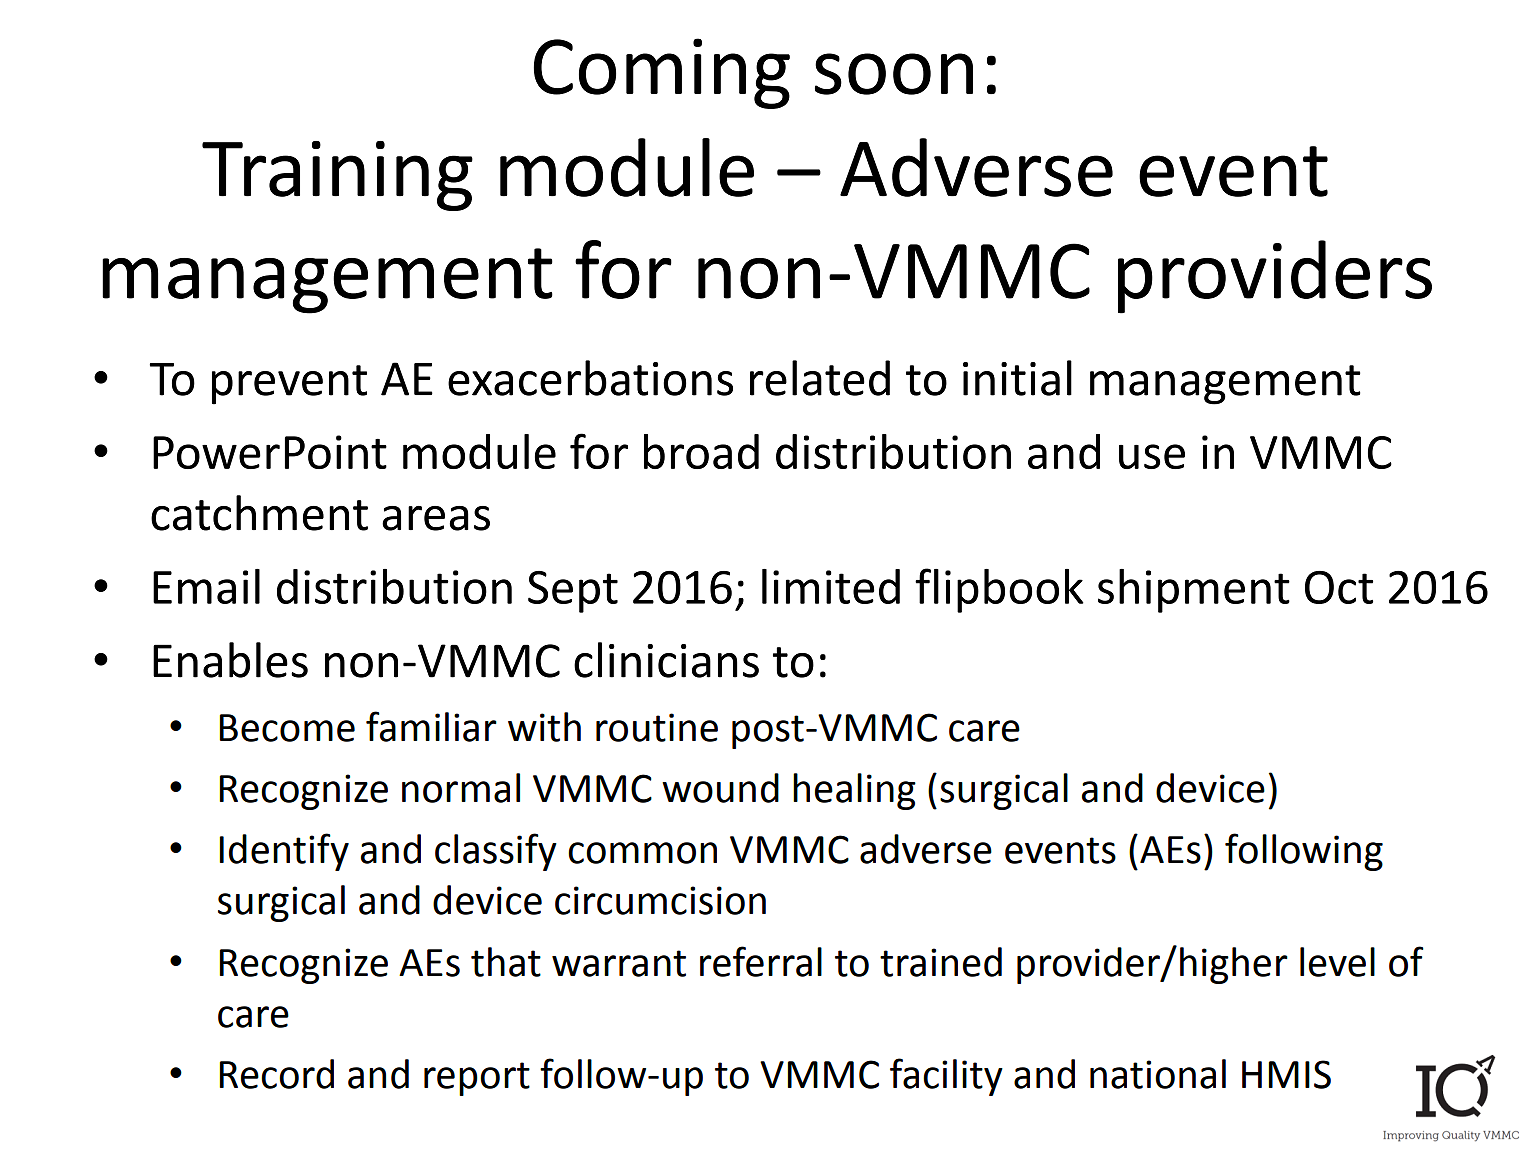 The height and width of the screenshot is (1149, 1532). Describe the element at coordinates (1017, 378) in the screenshot. I see `initial` at that location.
